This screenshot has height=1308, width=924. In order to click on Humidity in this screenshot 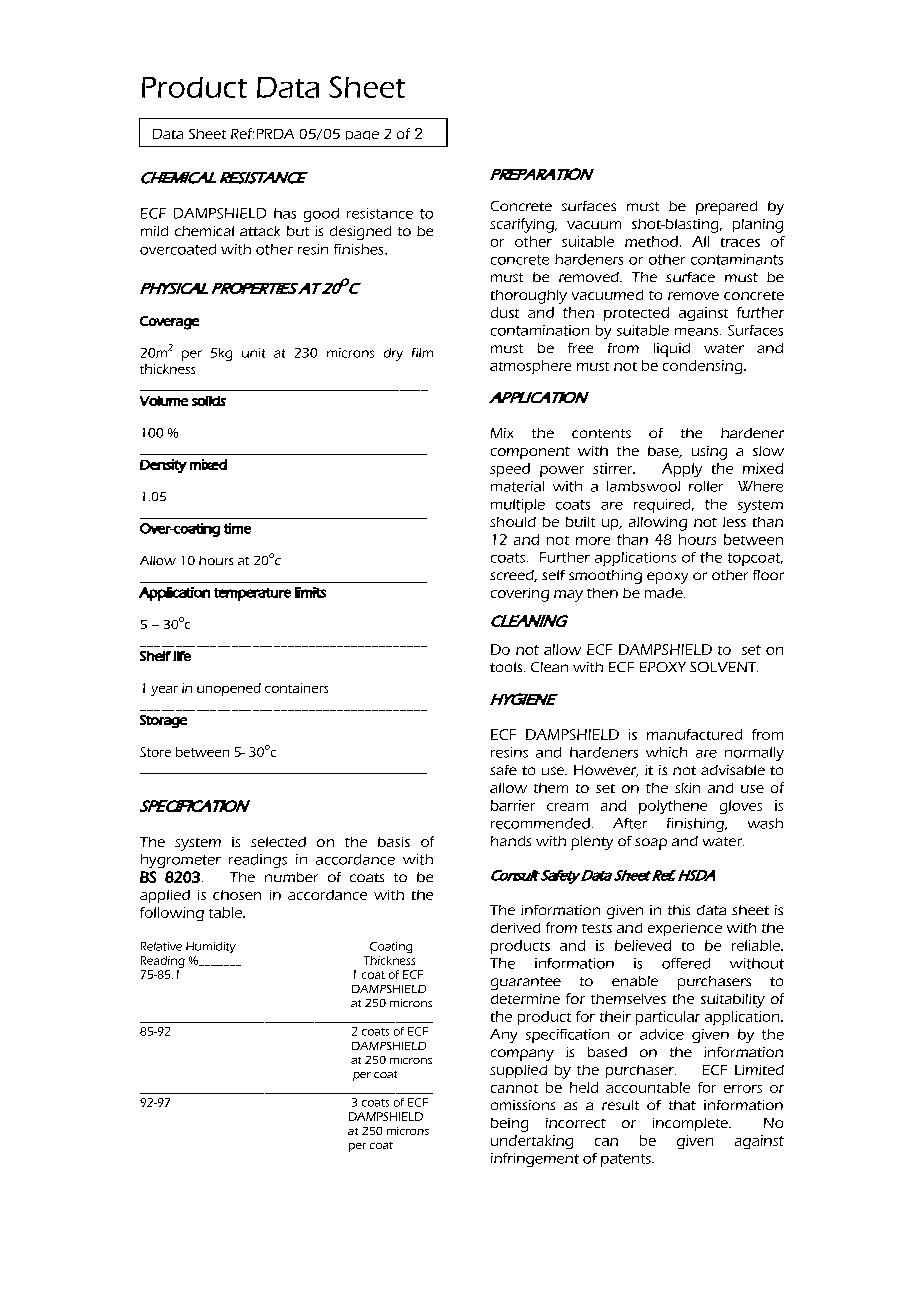, I will do `click(211, 947)`.
